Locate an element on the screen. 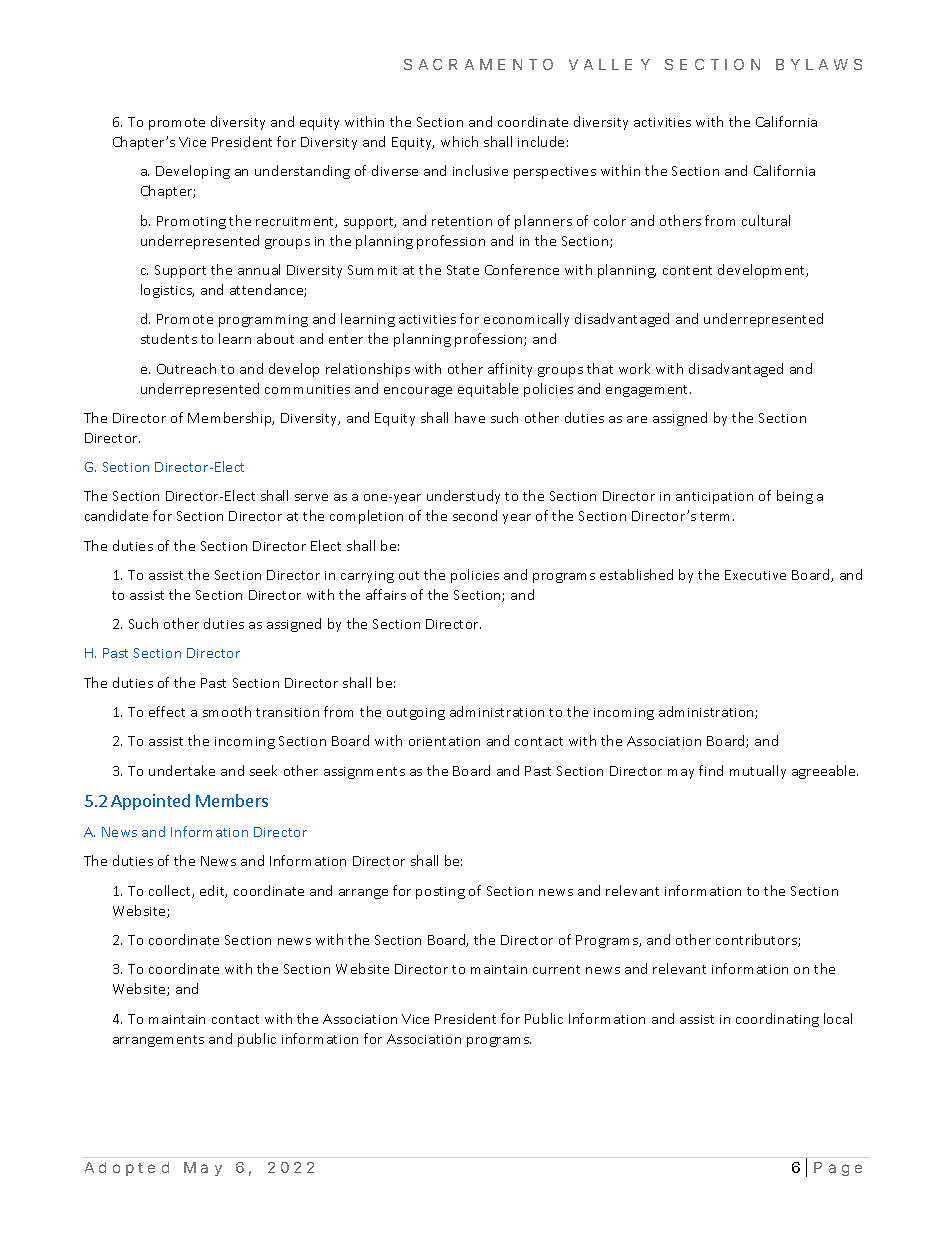 The image size is (952, 1233). orientation is located at coordinates (444, 741).
